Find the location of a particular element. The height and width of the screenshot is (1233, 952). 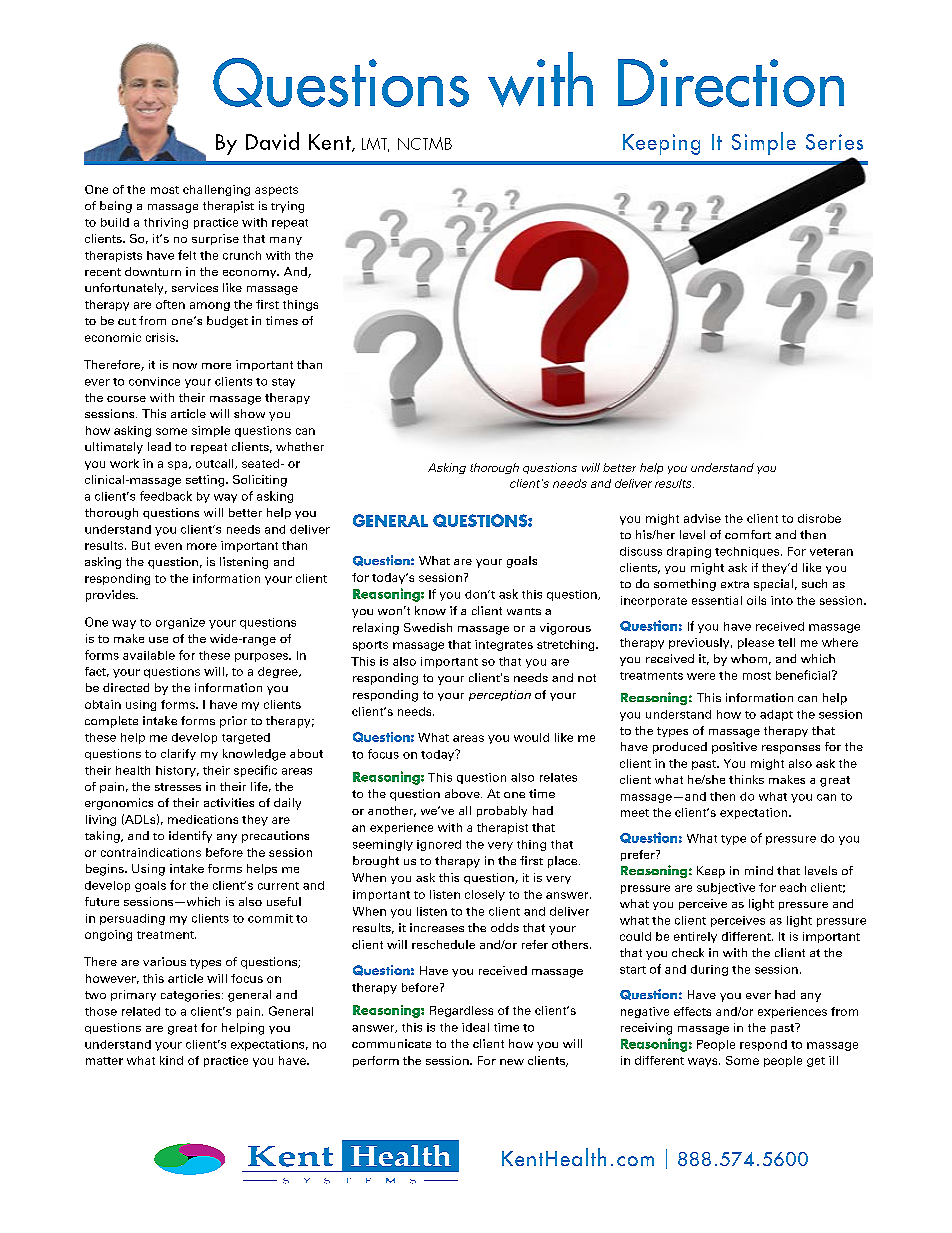

LMT is located at coordinates (375, 145).
